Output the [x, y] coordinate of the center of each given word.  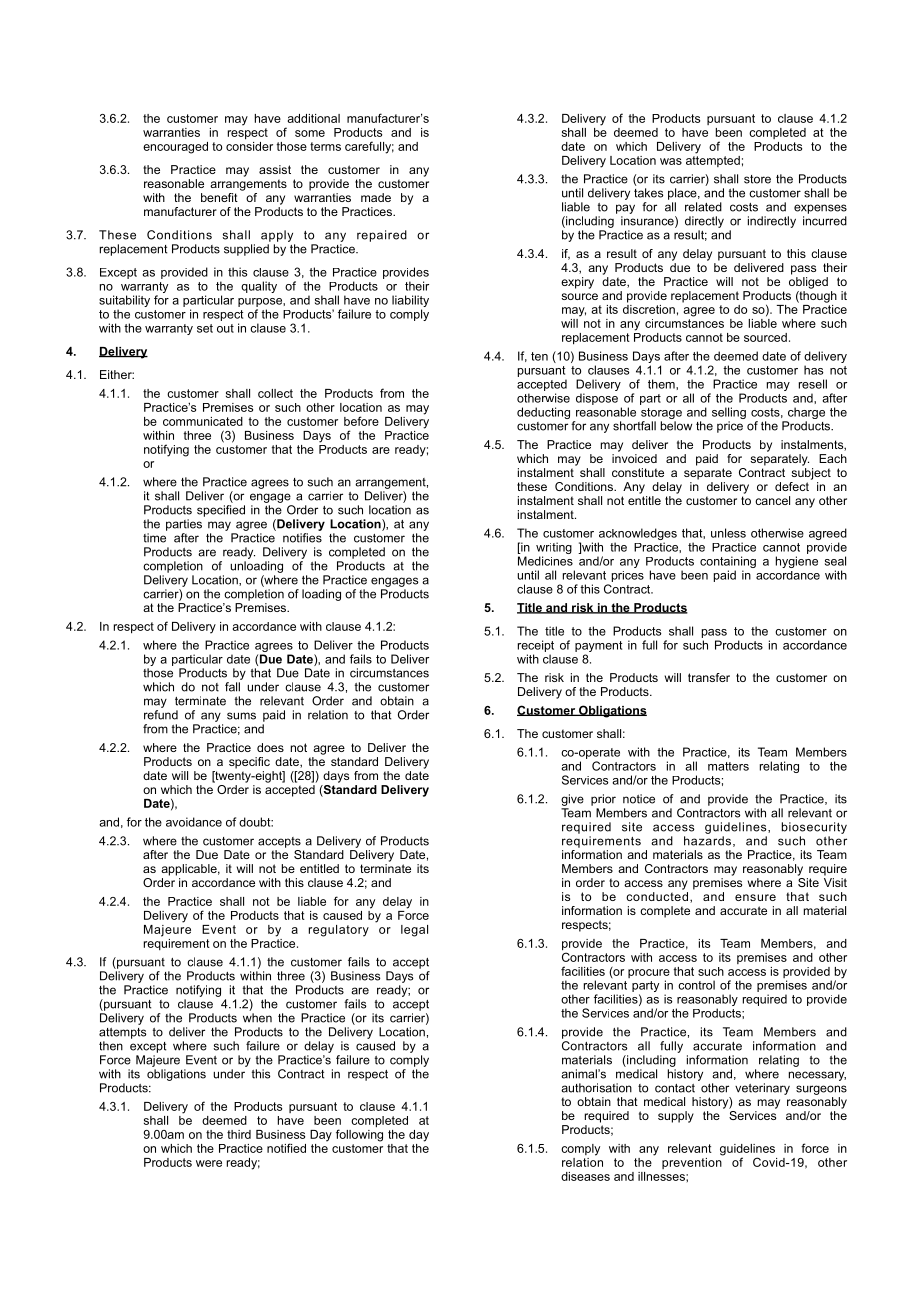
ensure [755, 897]
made [376, 197]
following [359, 1134]
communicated [203, 421]
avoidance [194, 822]
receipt [536, 646]
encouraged [175, 148]
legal [414, 931]
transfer [709, 677]
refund [161, 715]
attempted [713, 160]
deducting [543, 413]
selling [729, 413]
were [209, 1163]
